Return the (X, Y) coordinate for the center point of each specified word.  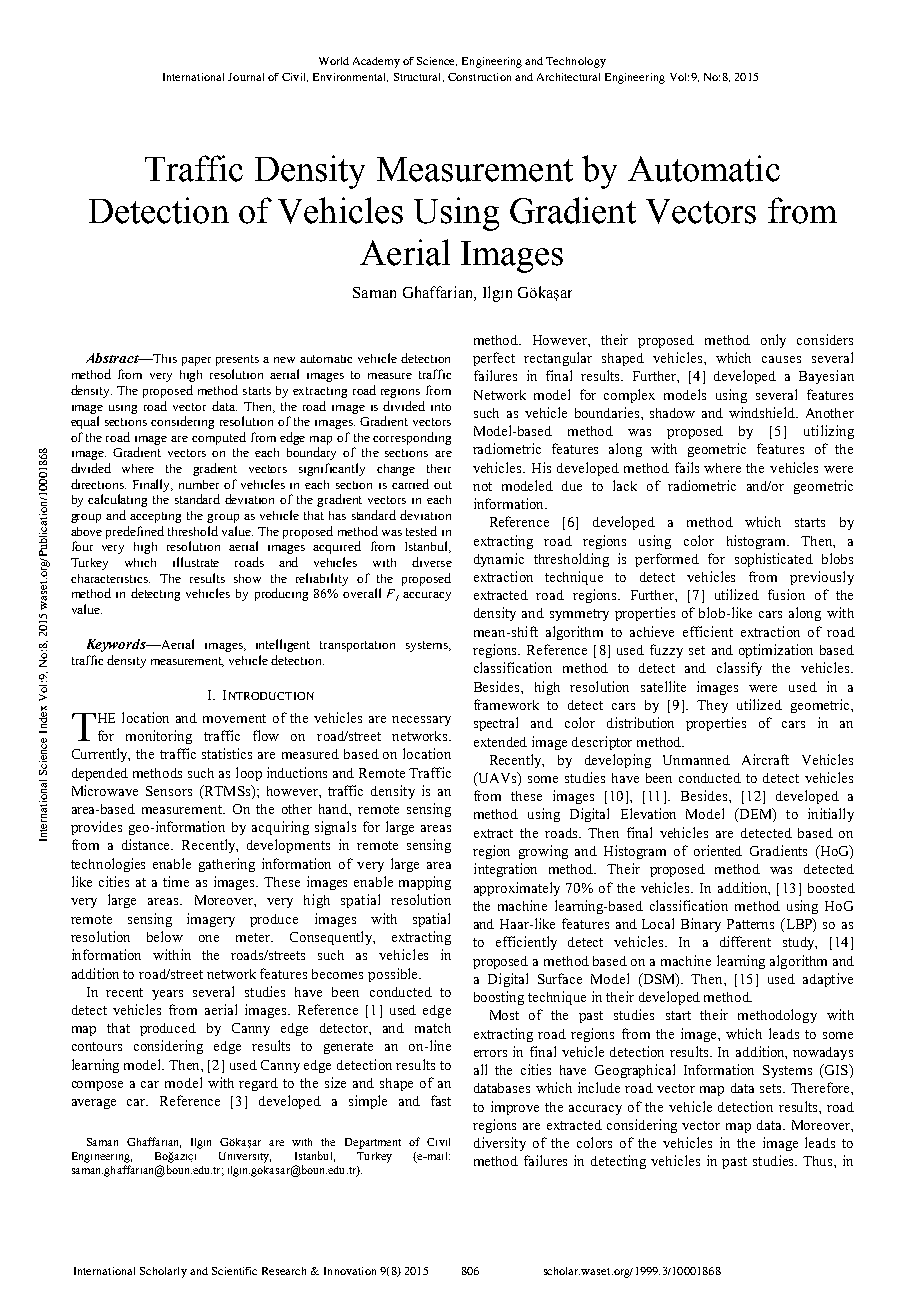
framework (506, 704)
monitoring (159, 737)
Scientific (234, 1271)
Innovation (350, 1271)
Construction (479, 77)
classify (739, 669)
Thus (819, 1161)
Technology (576, 62)
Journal (246, 77)
